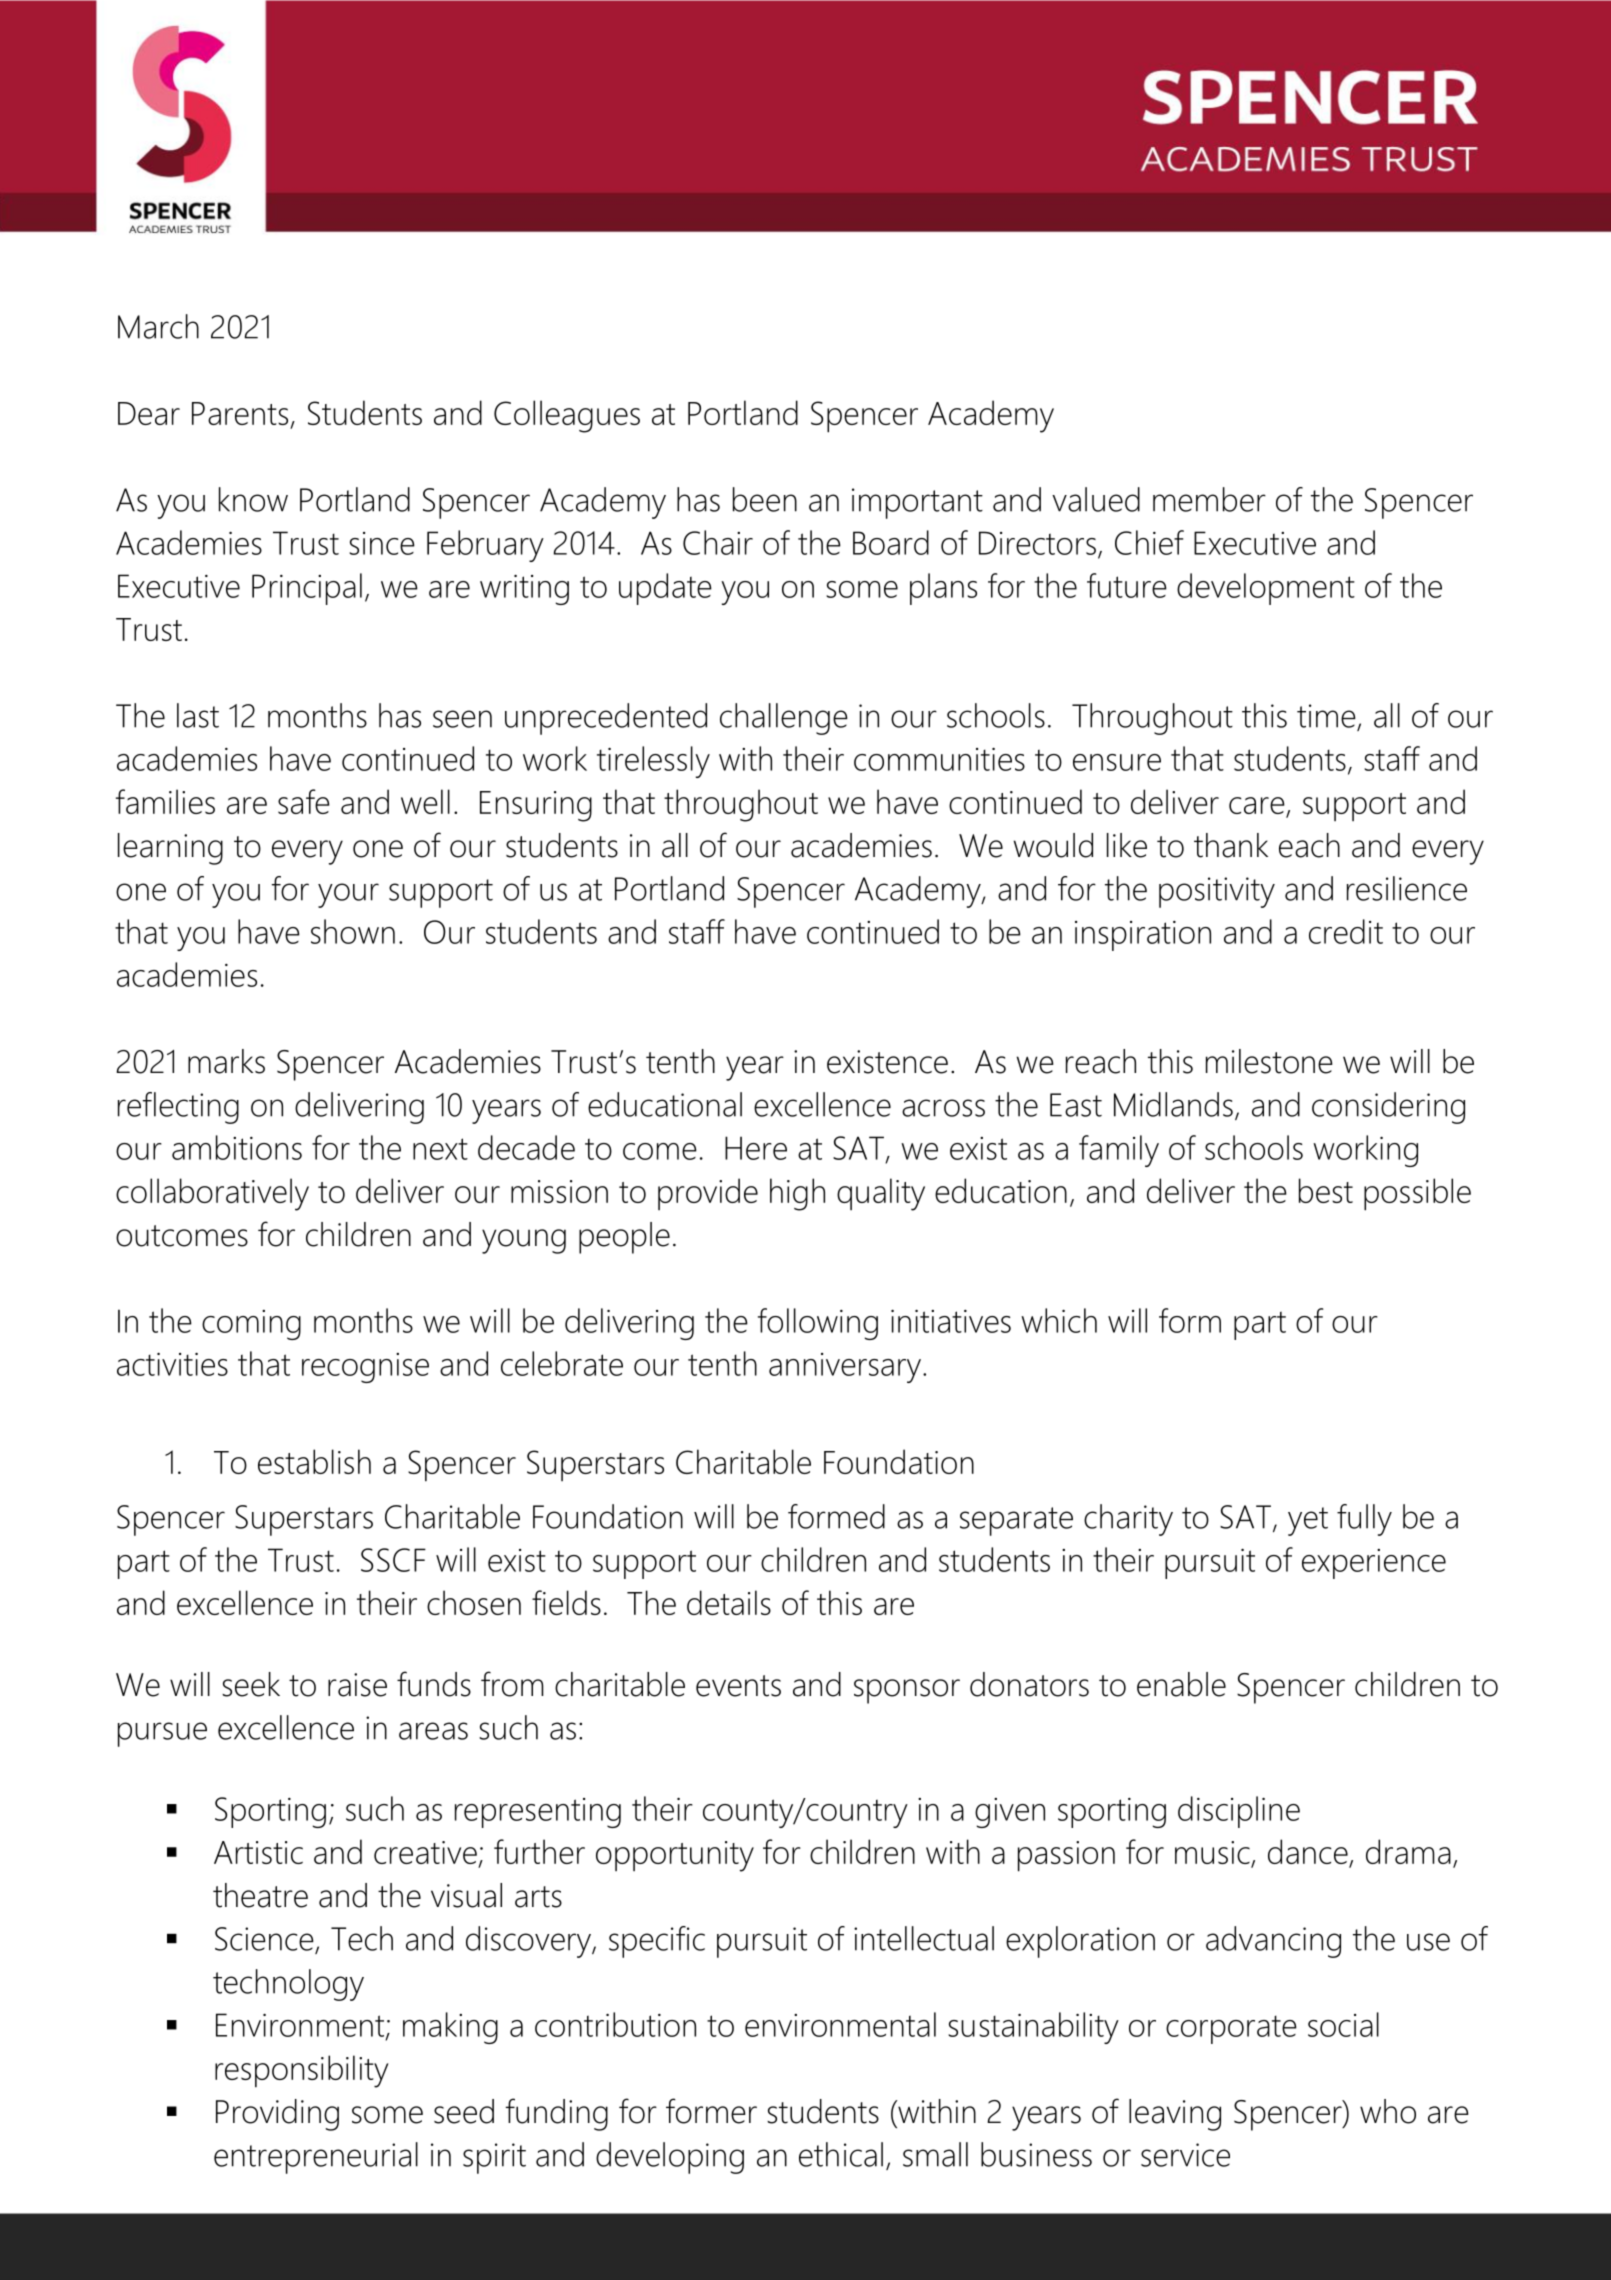 Image resolution: width=1611 pixels, height=2280 pixels. What do you see at coordinates (240, 413) in the screenshot?
I see `Parents` at bounding box center [240, 413].
